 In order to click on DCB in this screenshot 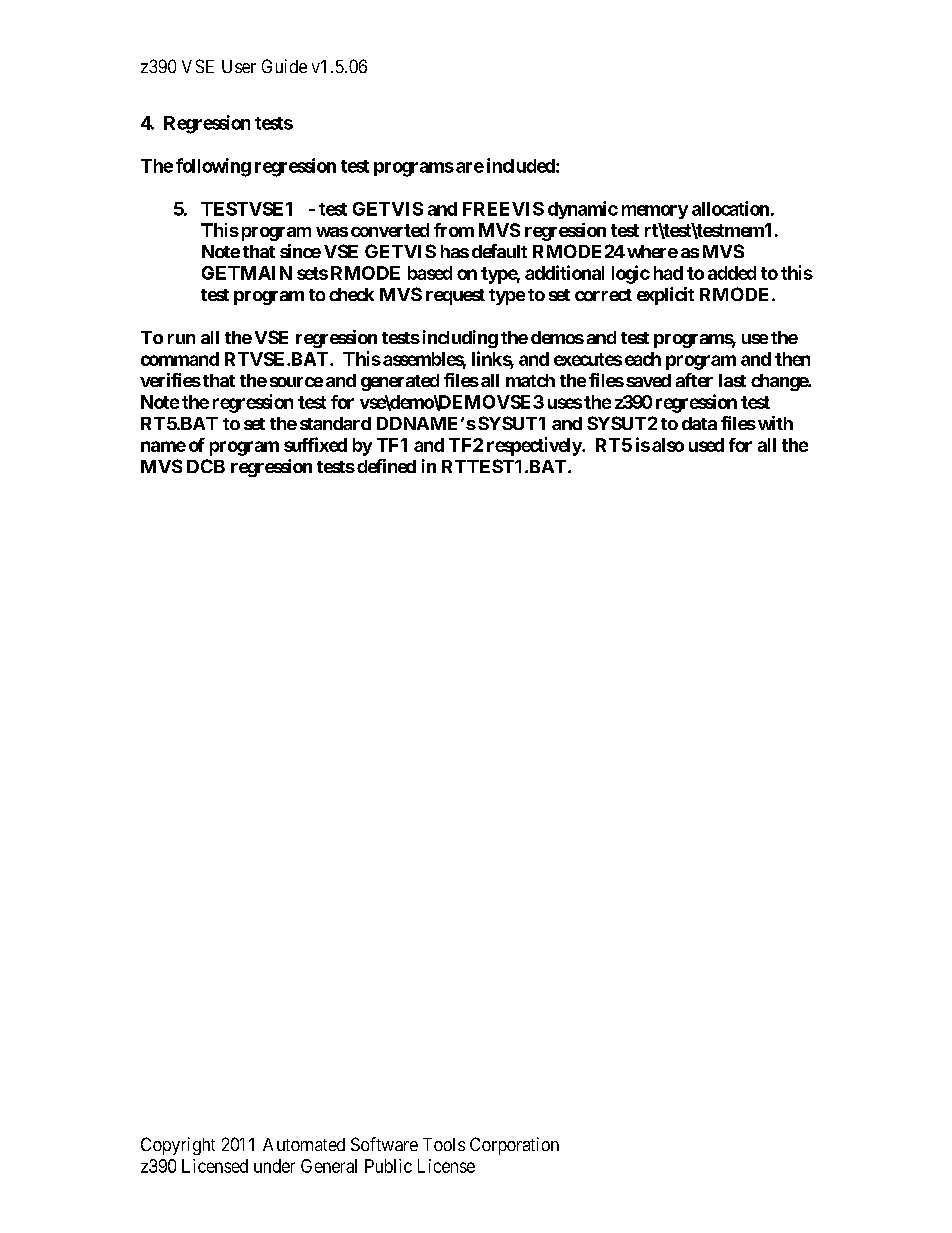, I will do `click(206, 466)`.
